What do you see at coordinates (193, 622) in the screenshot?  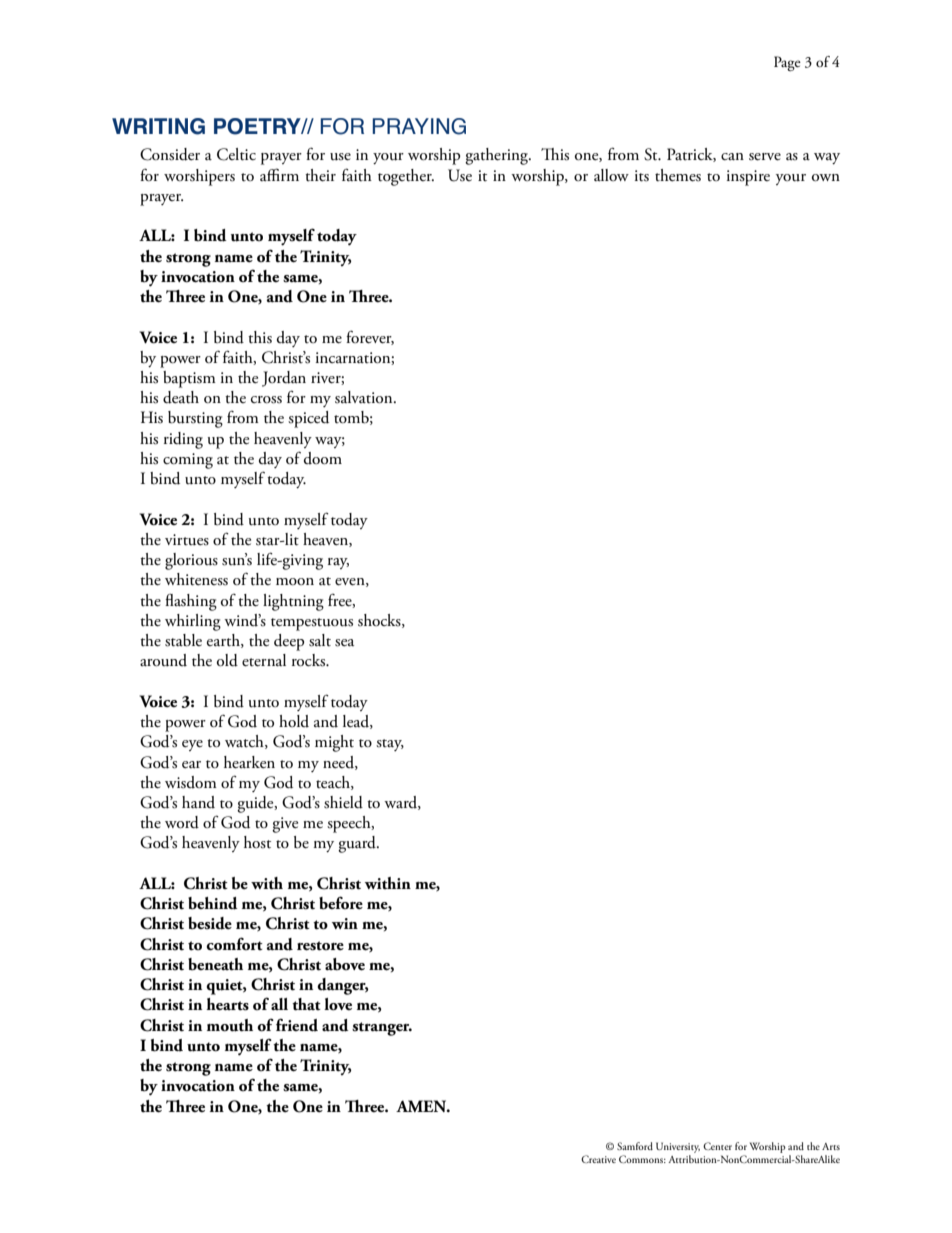 I see `whirling` at bounding box center [193, 622].
